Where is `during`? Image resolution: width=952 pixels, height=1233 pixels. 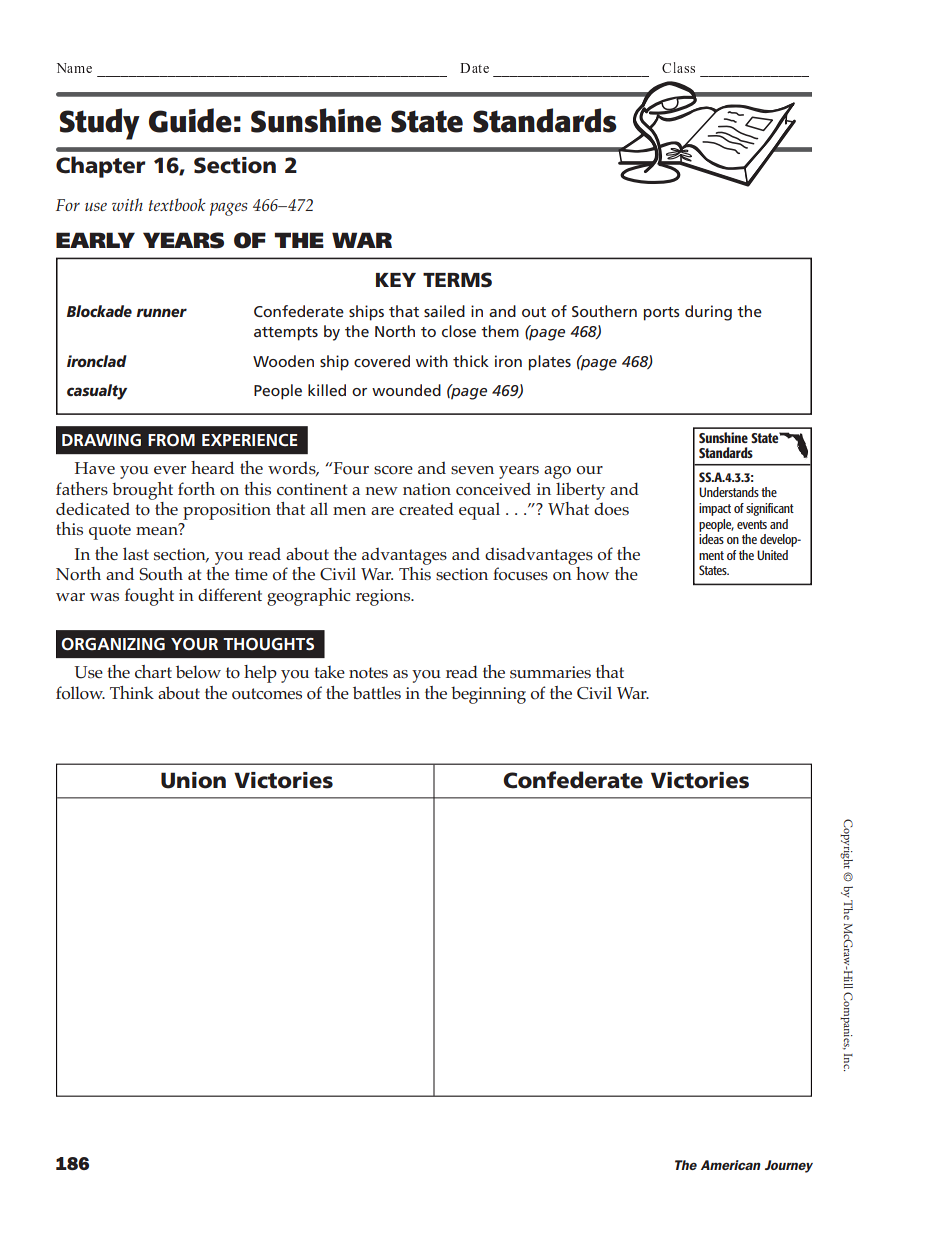
during is located at coordinates (708, 313).
